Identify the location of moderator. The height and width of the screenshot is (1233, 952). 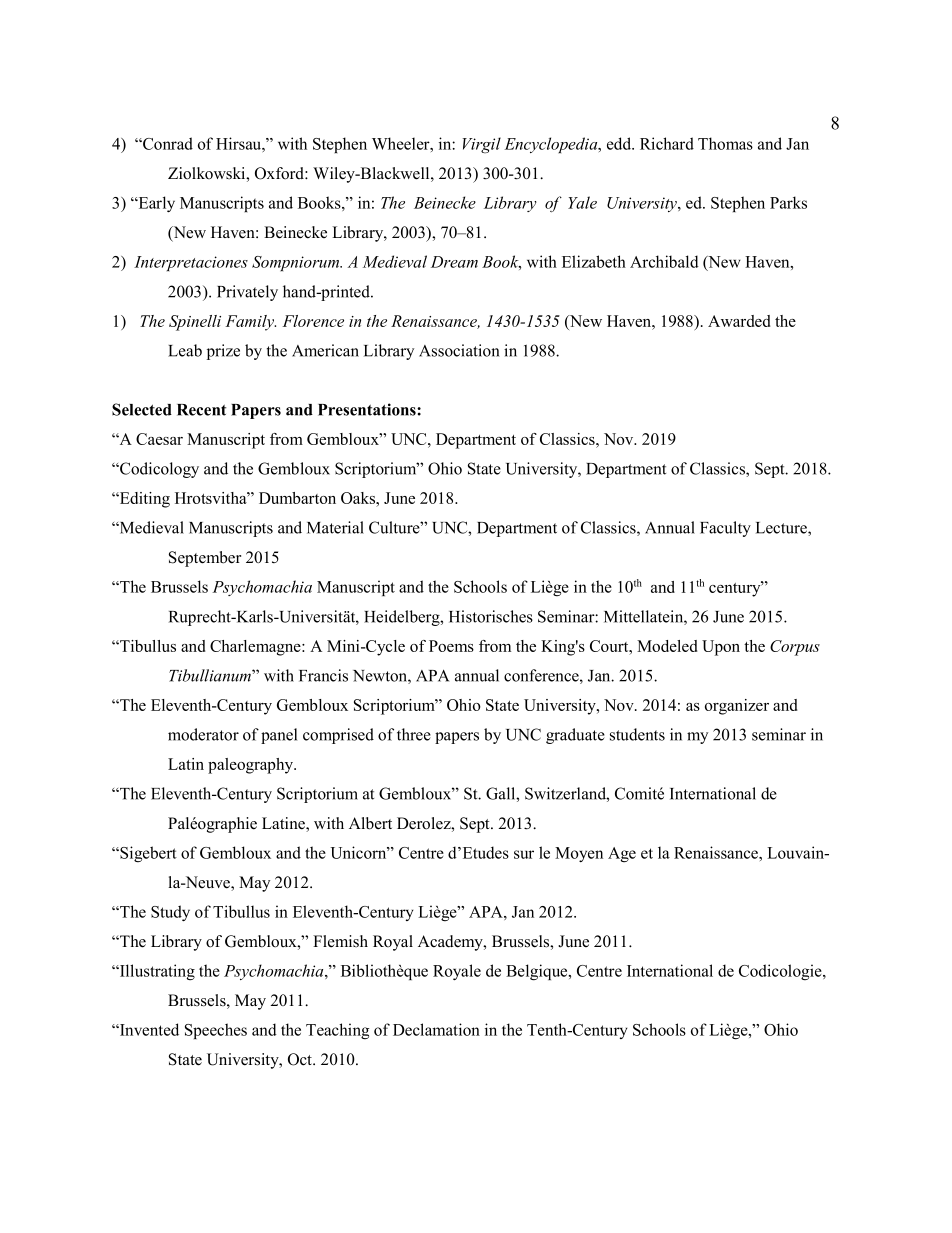
(203, 734).
